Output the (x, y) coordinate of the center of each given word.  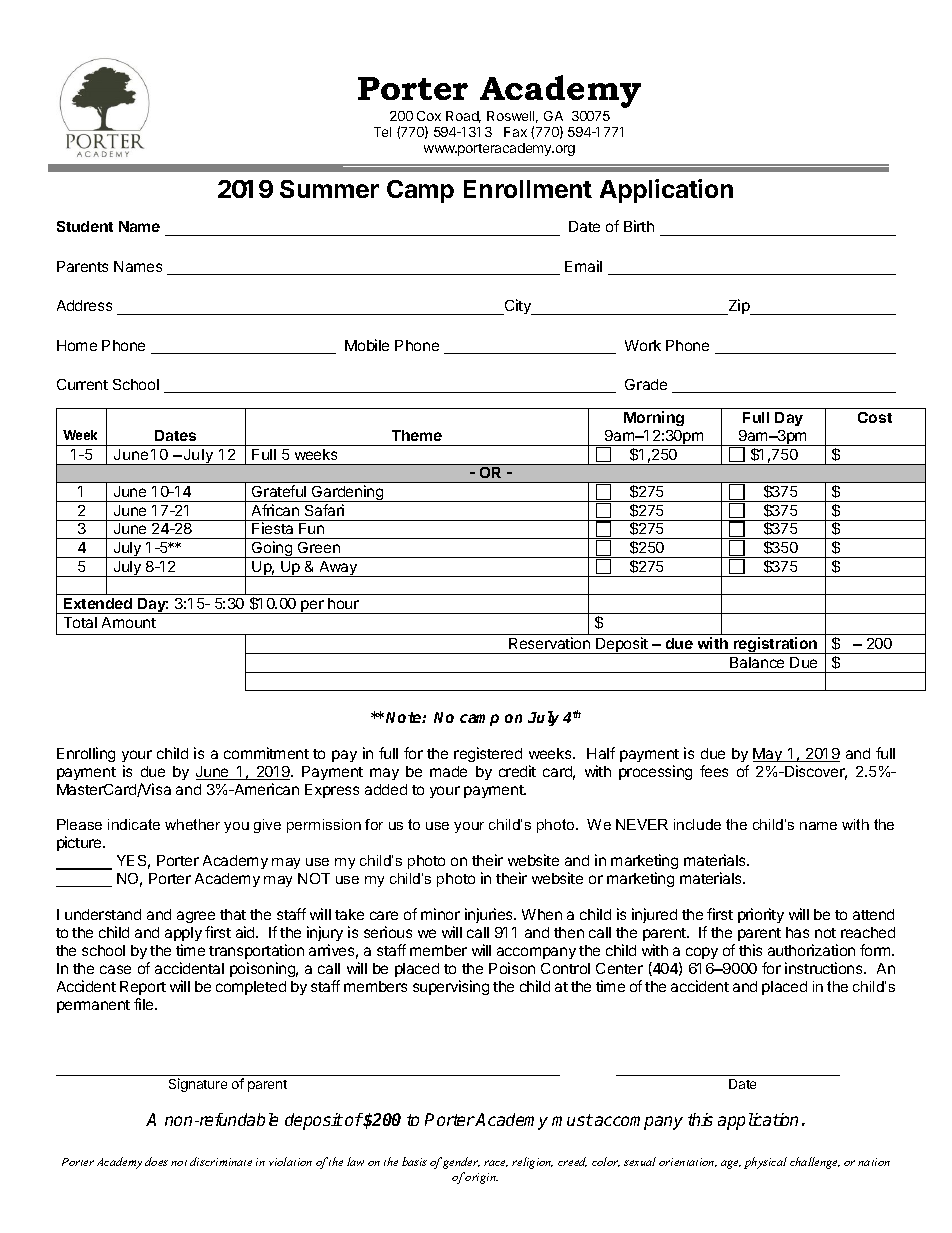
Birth (639, 226)
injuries (490, 915)
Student (85, 226)
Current (82, 384)
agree (196, 917)
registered (488, 754)
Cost (875, 417)
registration (776, 645)
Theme (417, 435)
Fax (515, 132)
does (156, 1161)
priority (761, 915)
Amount (129, 622)
